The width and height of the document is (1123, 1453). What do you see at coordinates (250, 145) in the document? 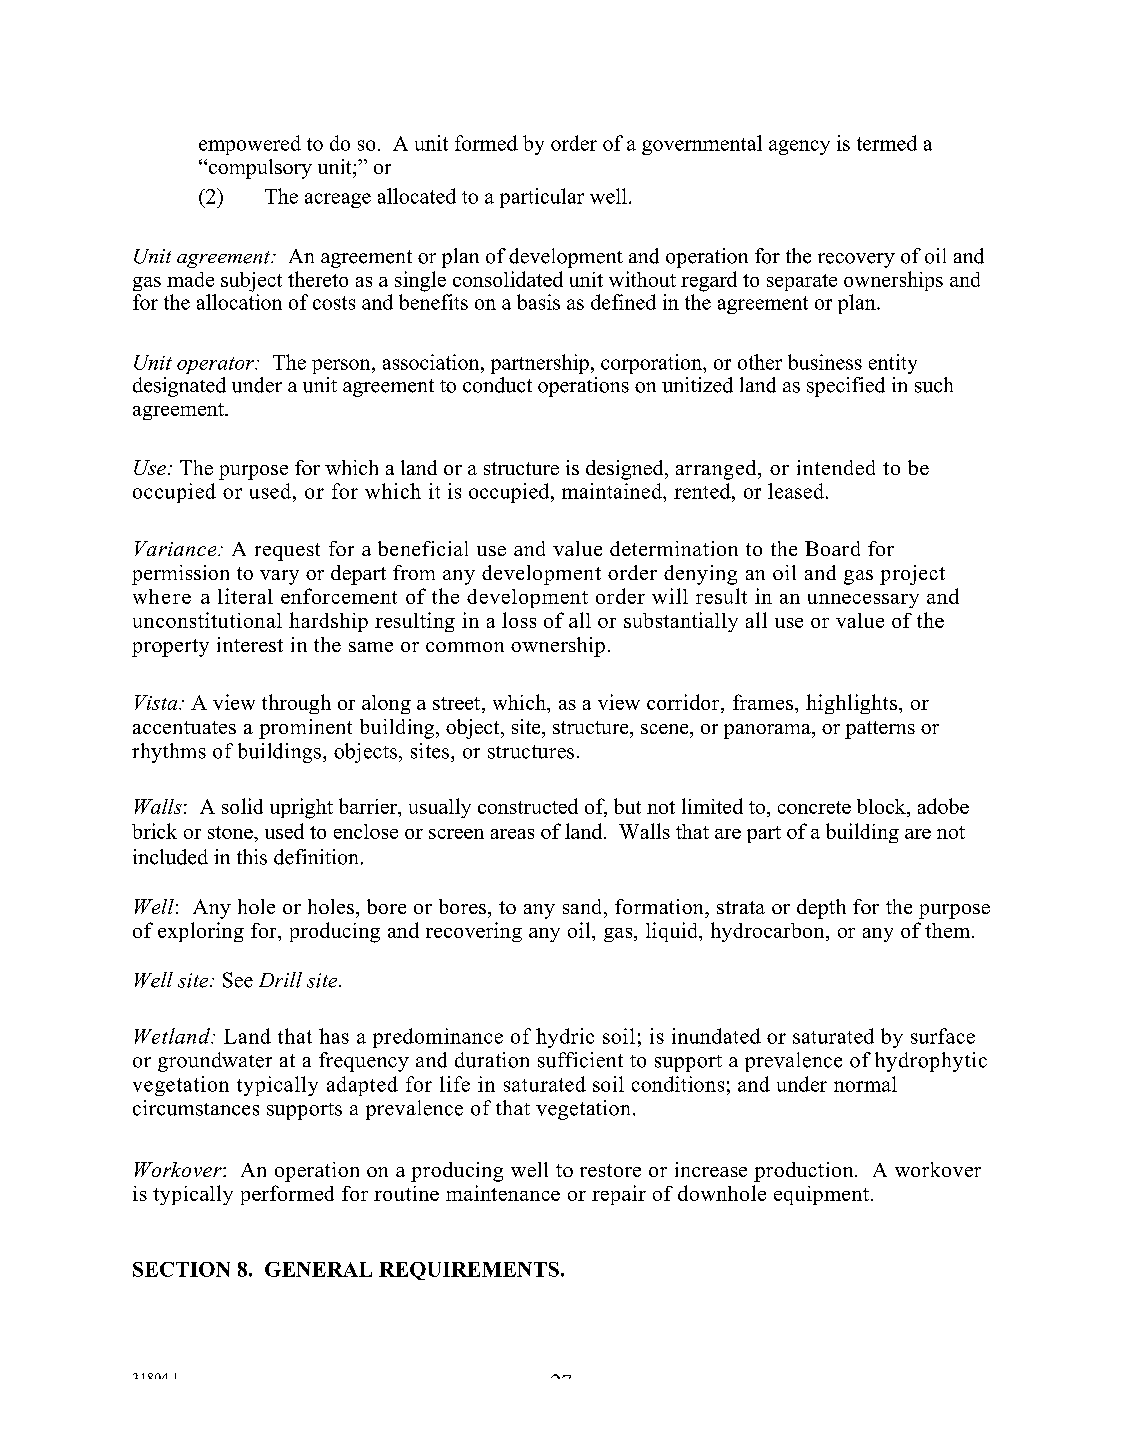
I see `empowered` at bounding box center [250, 145].
